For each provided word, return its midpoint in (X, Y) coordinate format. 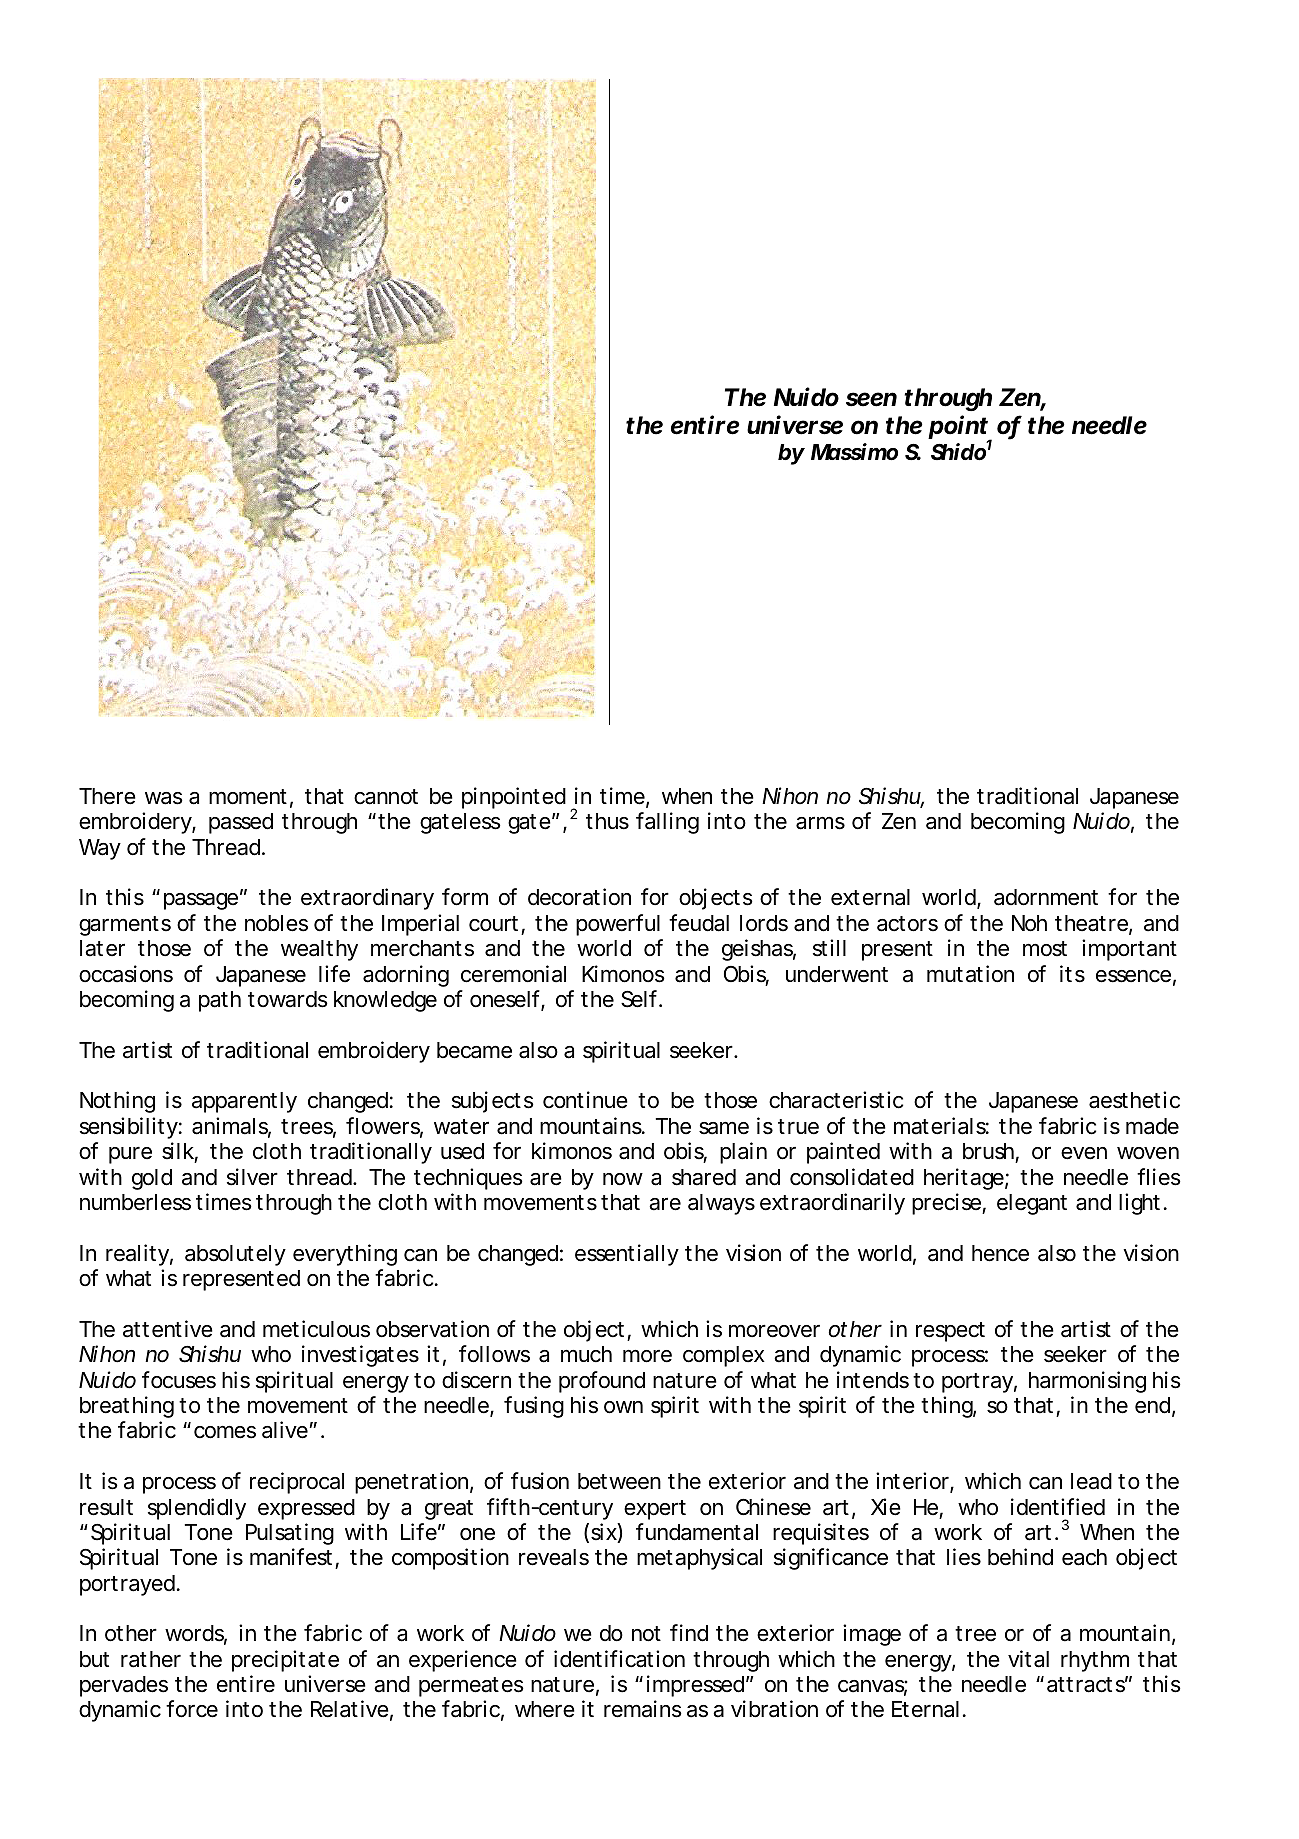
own (623, 1407)
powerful (618, 925)
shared (704, 1177)
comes (225, 1432)
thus (607, 821)
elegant (1032, 1204)
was (164, 798)
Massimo (854, 452)
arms (820, 823)
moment (248, 797)
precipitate (285, 1661)
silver (252, 1177)
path (220, 1001)
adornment (1046, 897)
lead (1091, 1481)
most (1045, 949)
